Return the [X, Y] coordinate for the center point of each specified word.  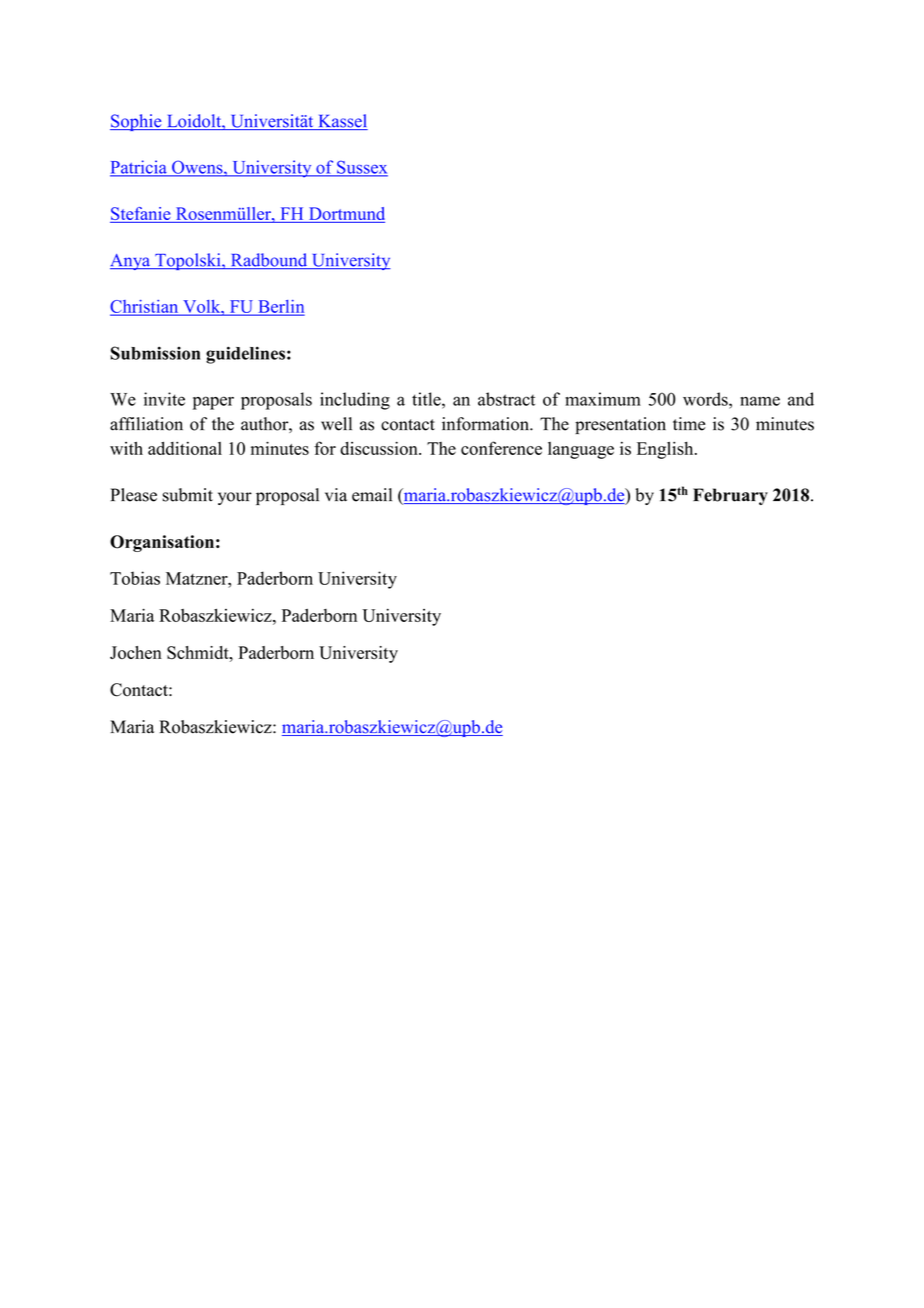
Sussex [361, 168]
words [706, 399]
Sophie [137, 122]
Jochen [136, 652]
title [427, 399]
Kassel [342, 122]
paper [213, 403]
